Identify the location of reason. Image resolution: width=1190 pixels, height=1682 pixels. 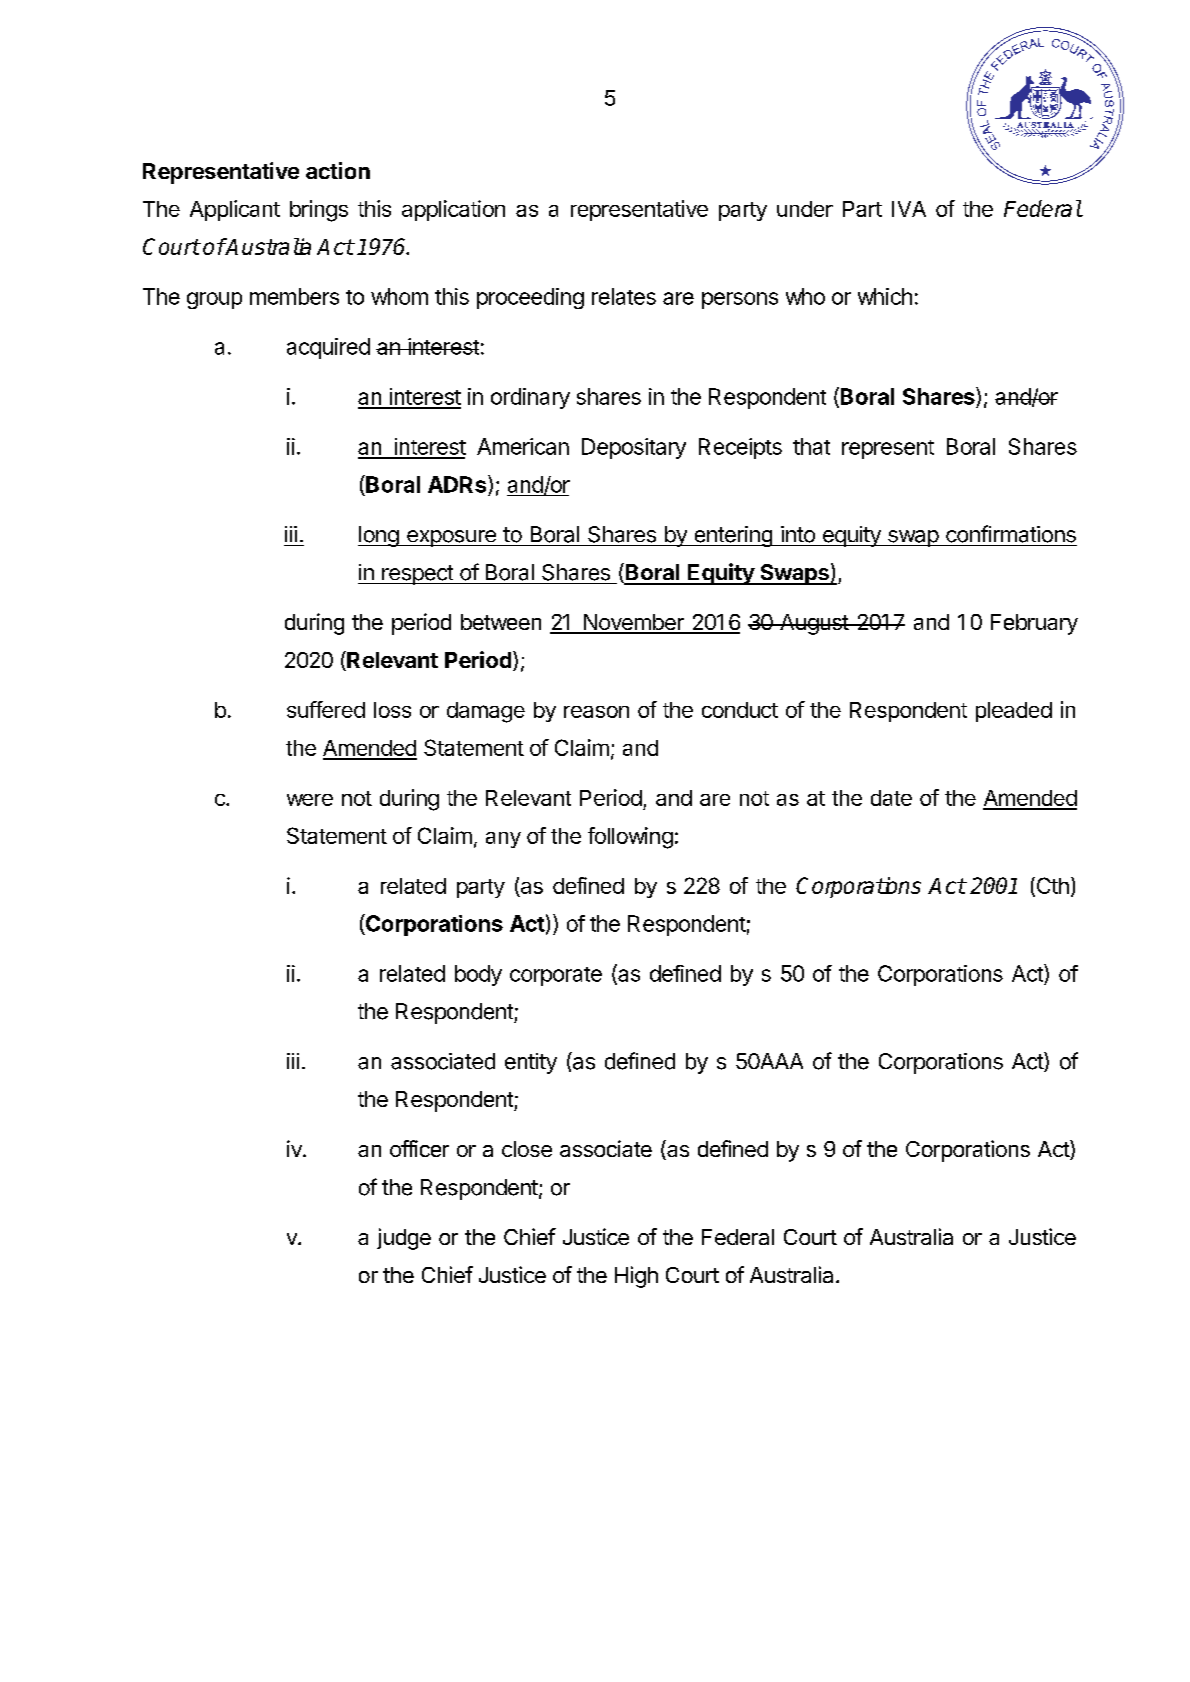
(596, 712).
